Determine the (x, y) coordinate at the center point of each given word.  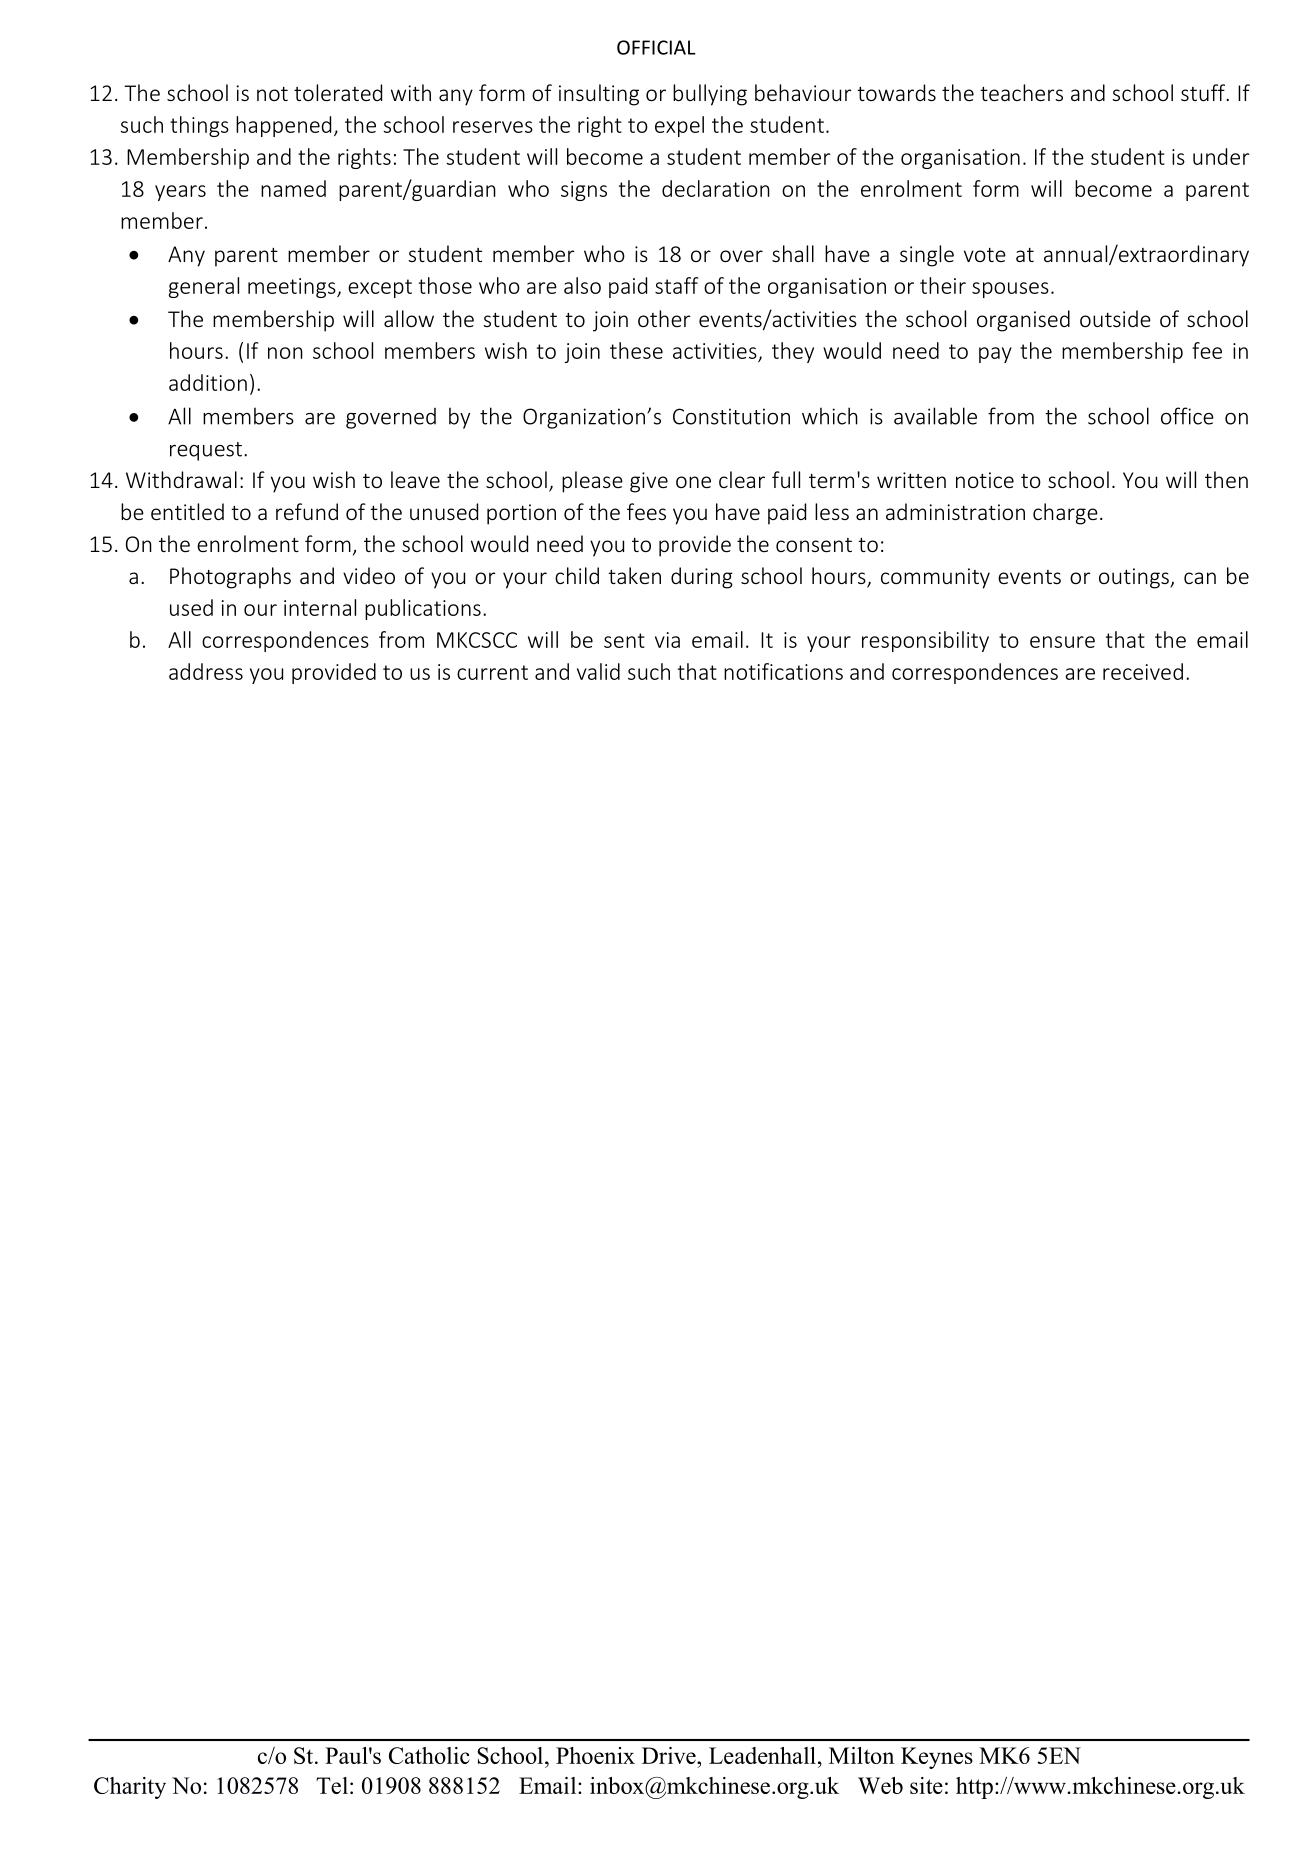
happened (283, 126)
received (1143, 671)
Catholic (429, 1755)
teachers (1021, 92)
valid (598, 671)
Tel (332, 1785)
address (206, 671)
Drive (670, 1755)
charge (1065, 514)
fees (646, 511)
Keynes (937, 1758)
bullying (710, 95)
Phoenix (595, 1755)
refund (307, 511)
